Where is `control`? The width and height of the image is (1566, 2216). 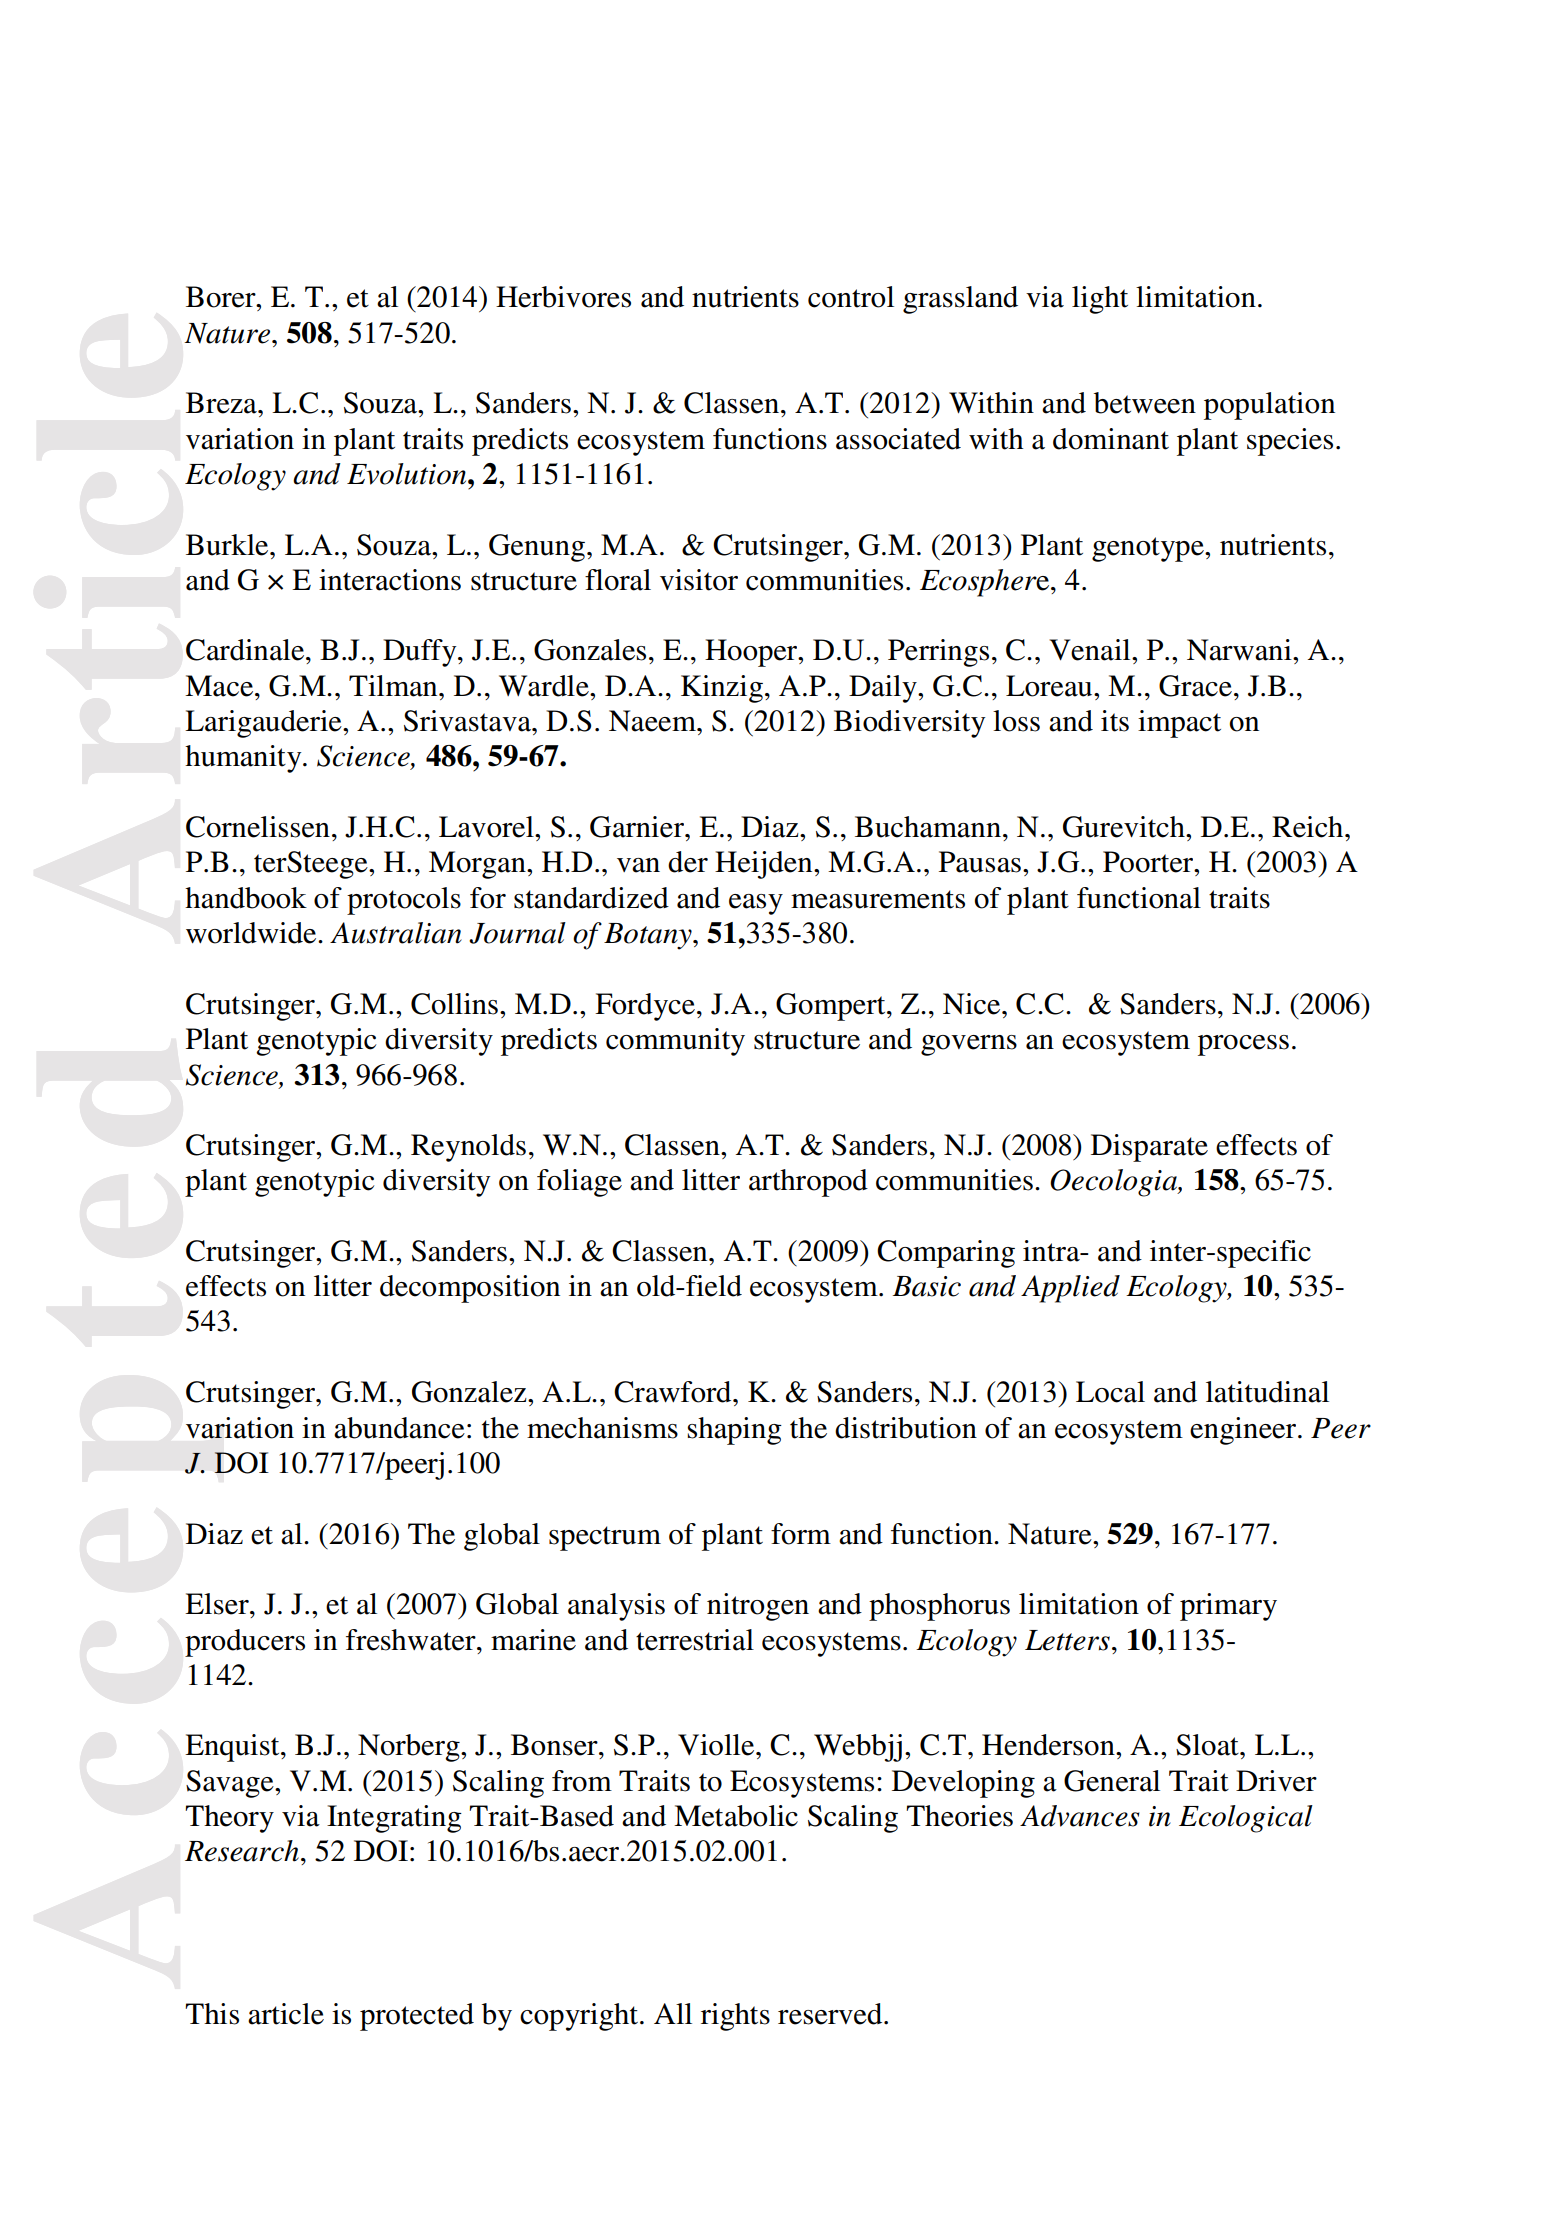
control is located at coordinates (851, 297).
